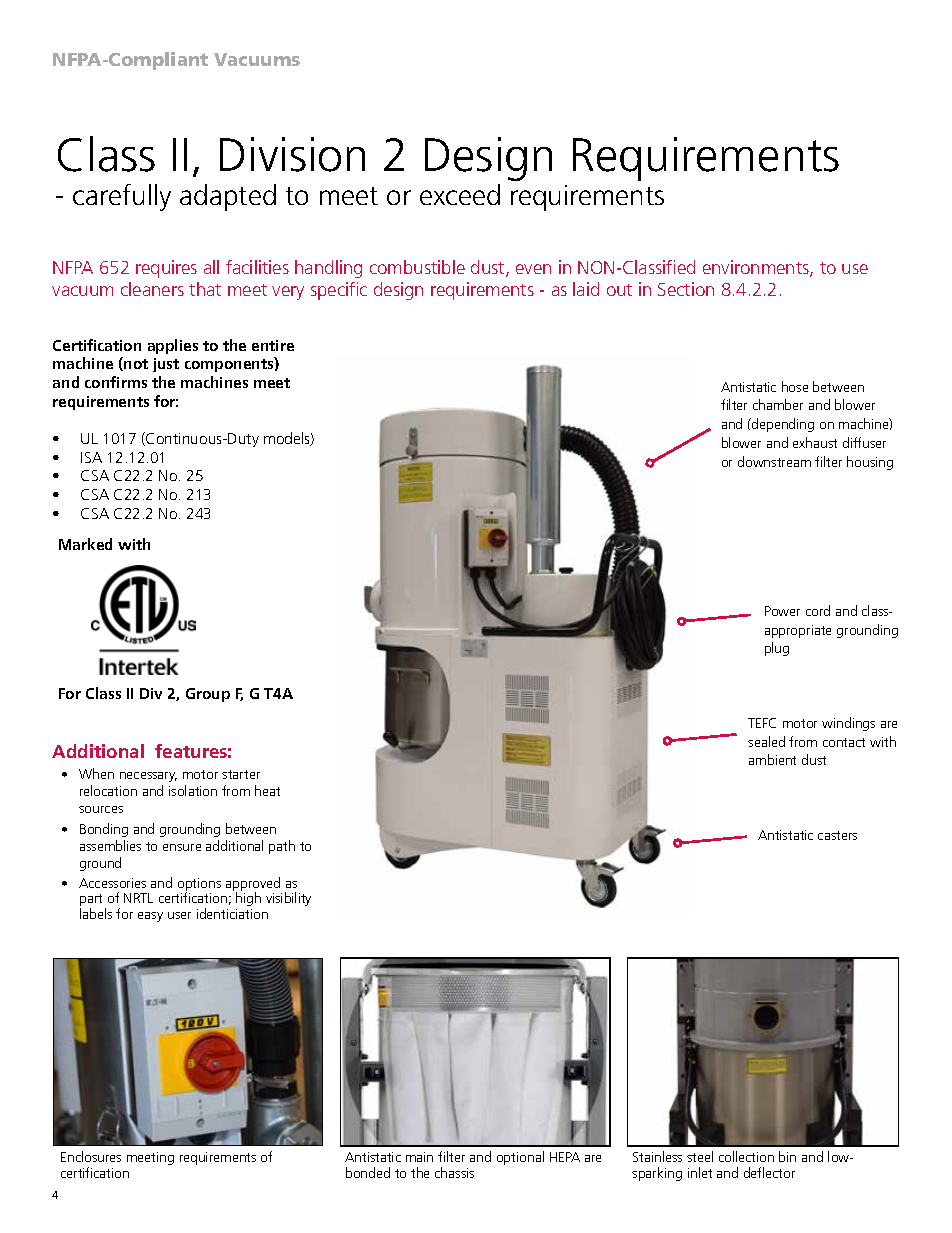 The height and width of the screenshot is (1233, 952). I want to click on heat, so click(267, 790).
